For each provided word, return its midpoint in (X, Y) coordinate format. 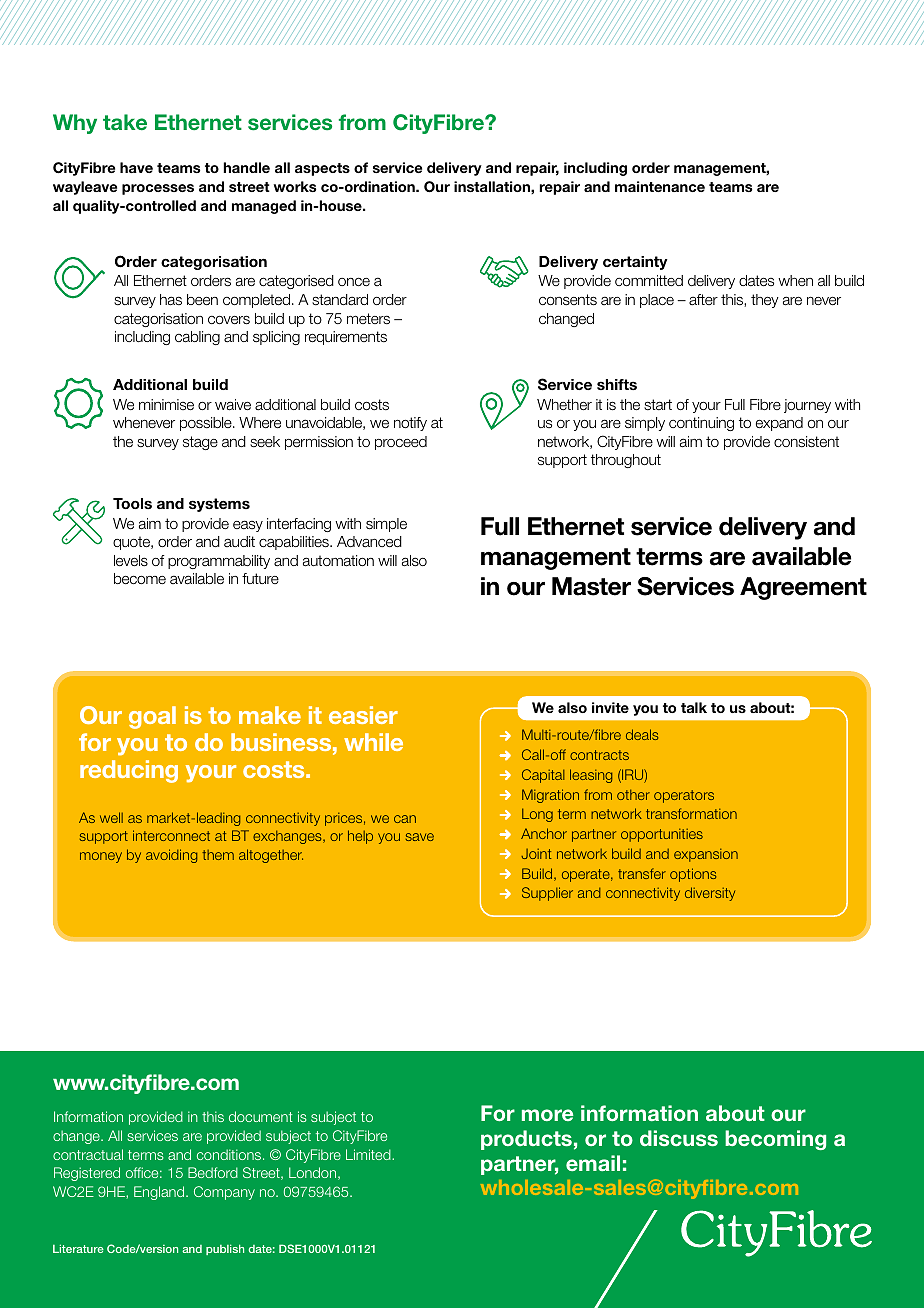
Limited (369, 1154)
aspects (322, 169)
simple (386, 525)
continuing (701, 424)
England (160, 1193)
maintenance (660, 186)
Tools (132, 503)
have (136, 167)
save (420, 837)
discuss (679, 1138)
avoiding (171, 856)
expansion (706, 855)
